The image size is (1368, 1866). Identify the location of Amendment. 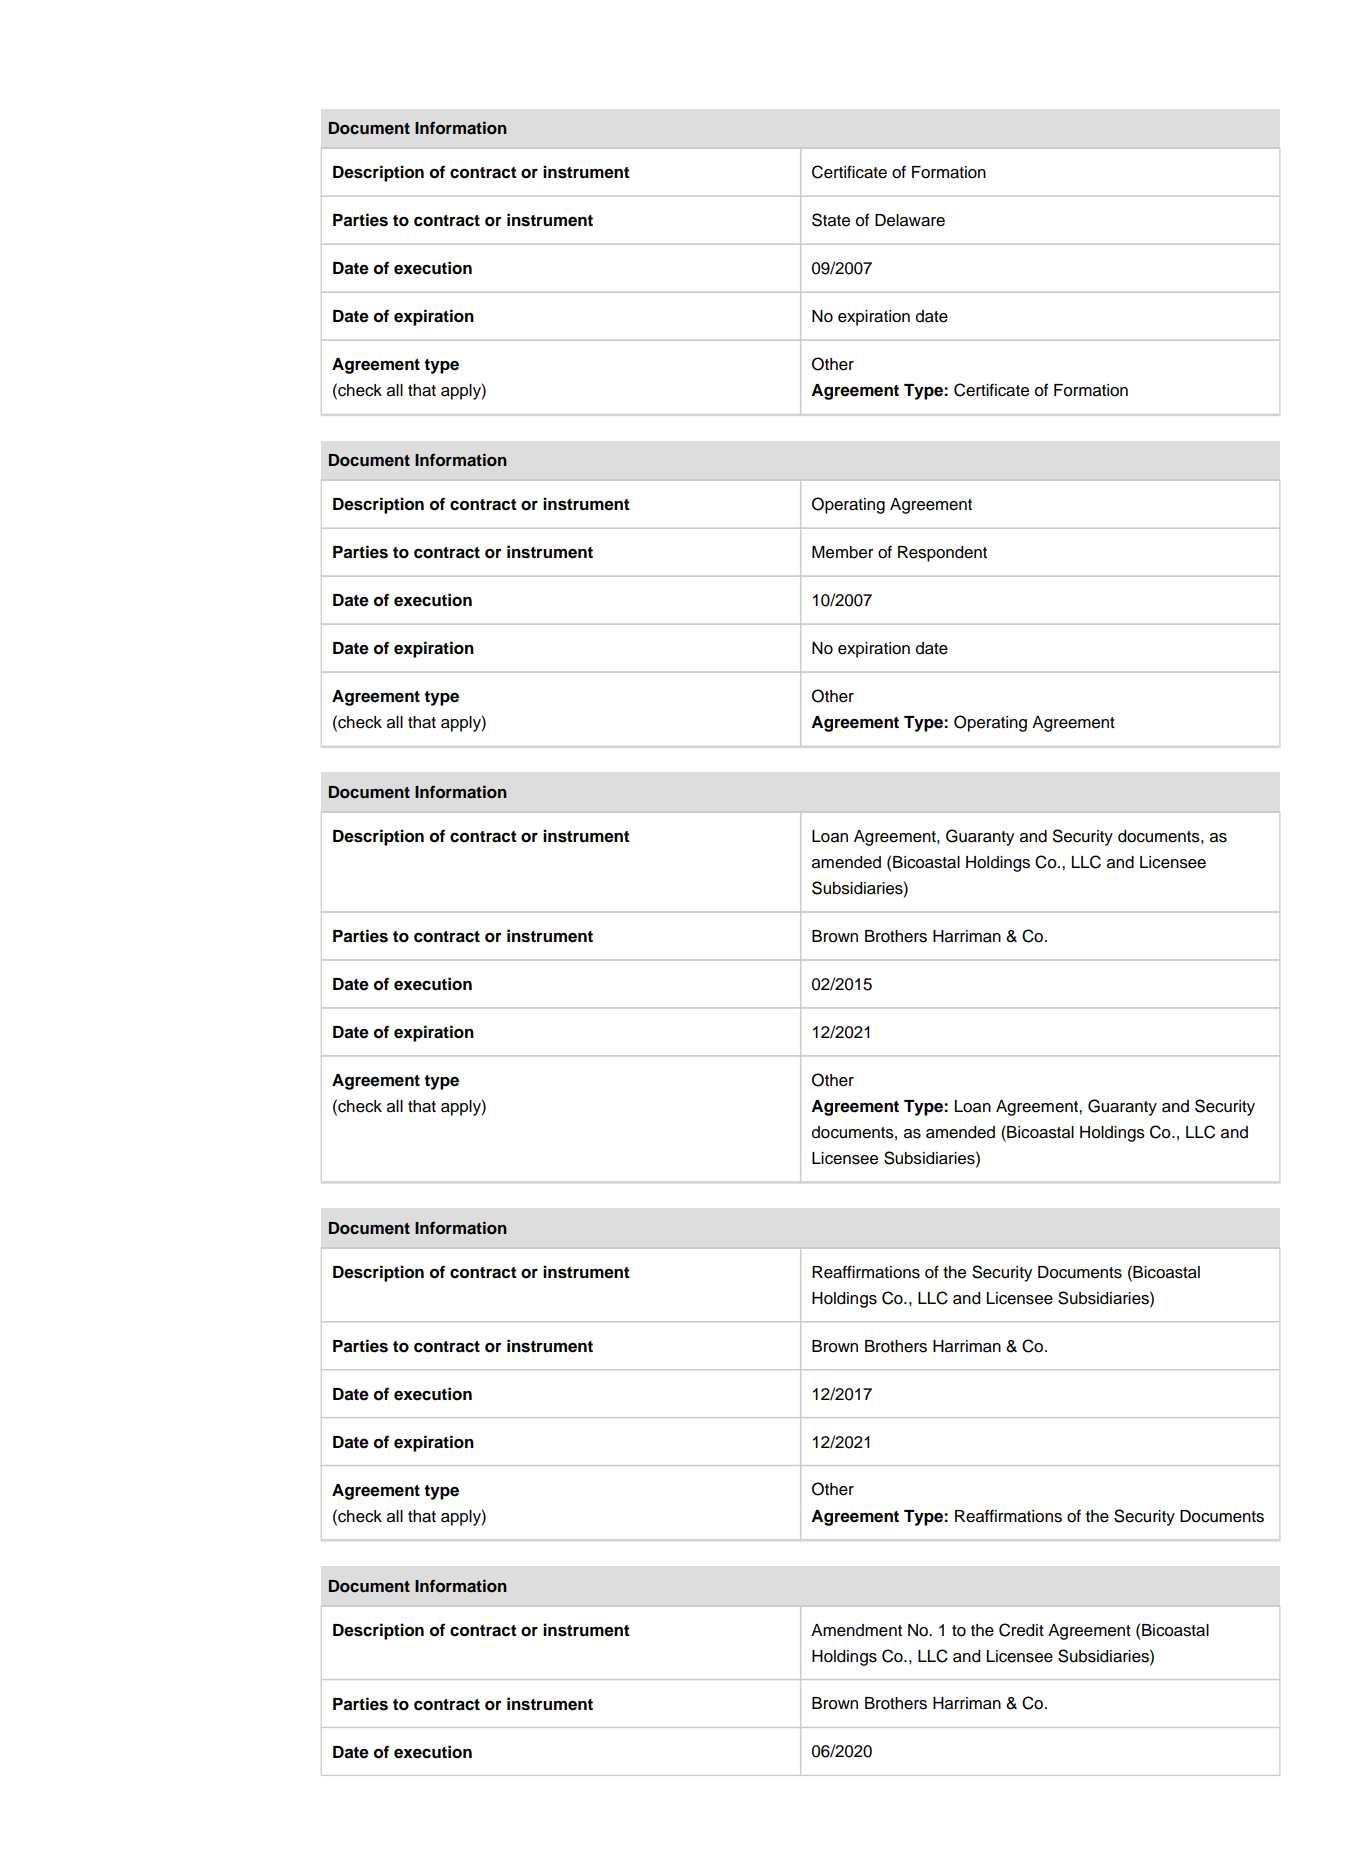
(856, 1630).
